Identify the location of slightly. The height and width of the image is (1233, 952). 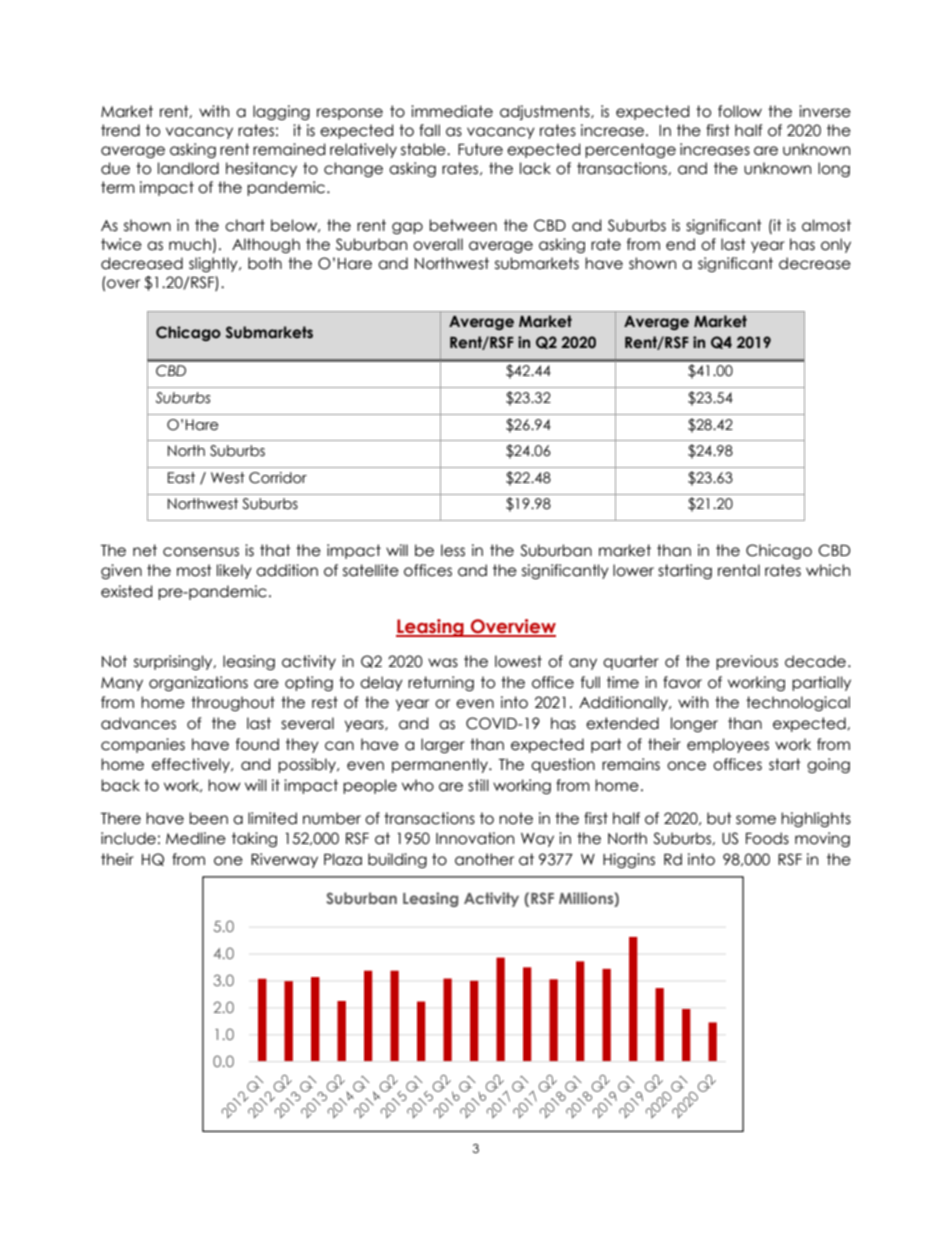
(214, 264).
